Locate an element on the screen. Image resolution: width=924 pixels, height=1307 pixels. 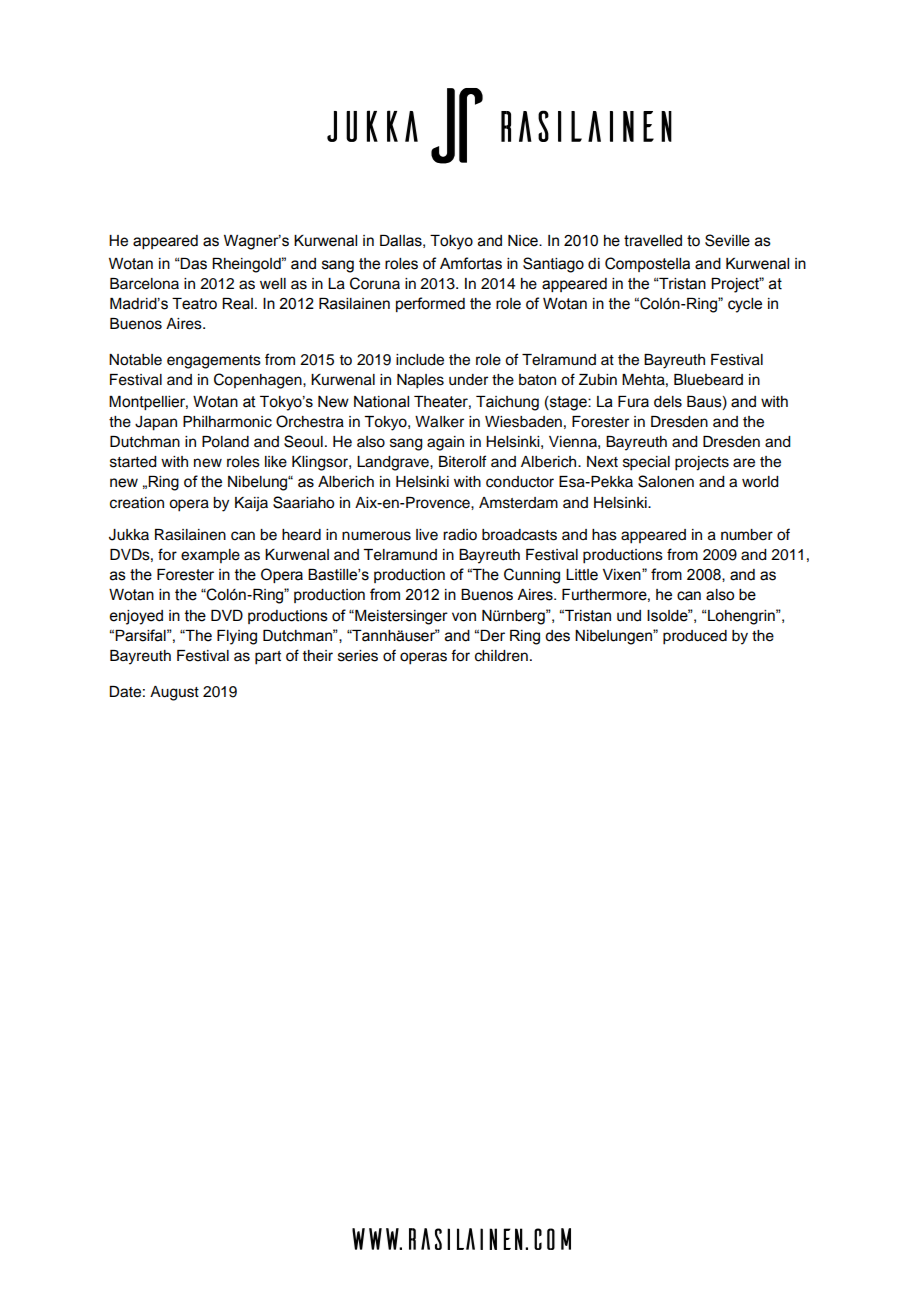
Copenhagen is located at coordinates (259, 381).
